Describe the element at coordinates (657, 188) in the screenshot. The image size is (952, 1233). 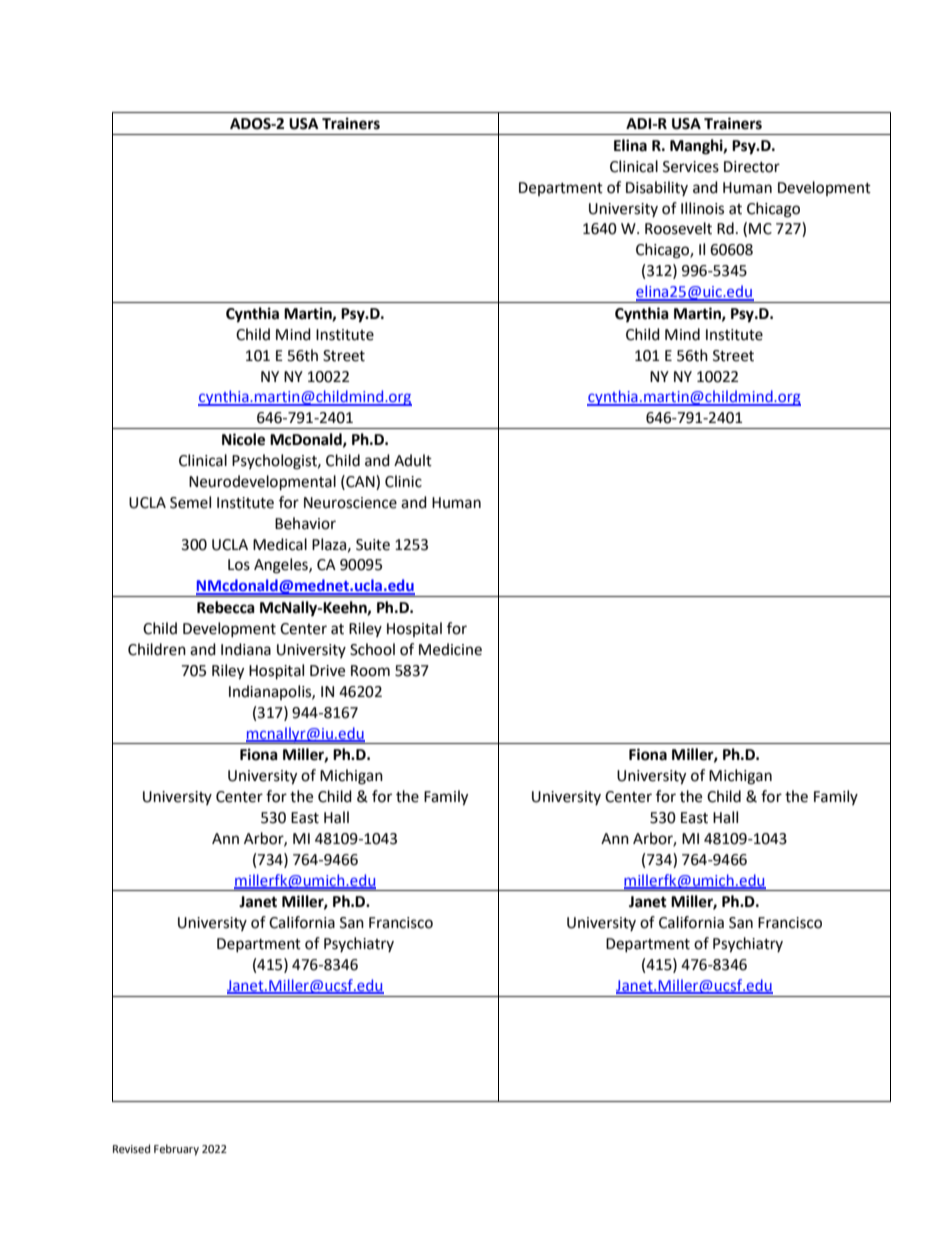
I see `Disability` at that location.
